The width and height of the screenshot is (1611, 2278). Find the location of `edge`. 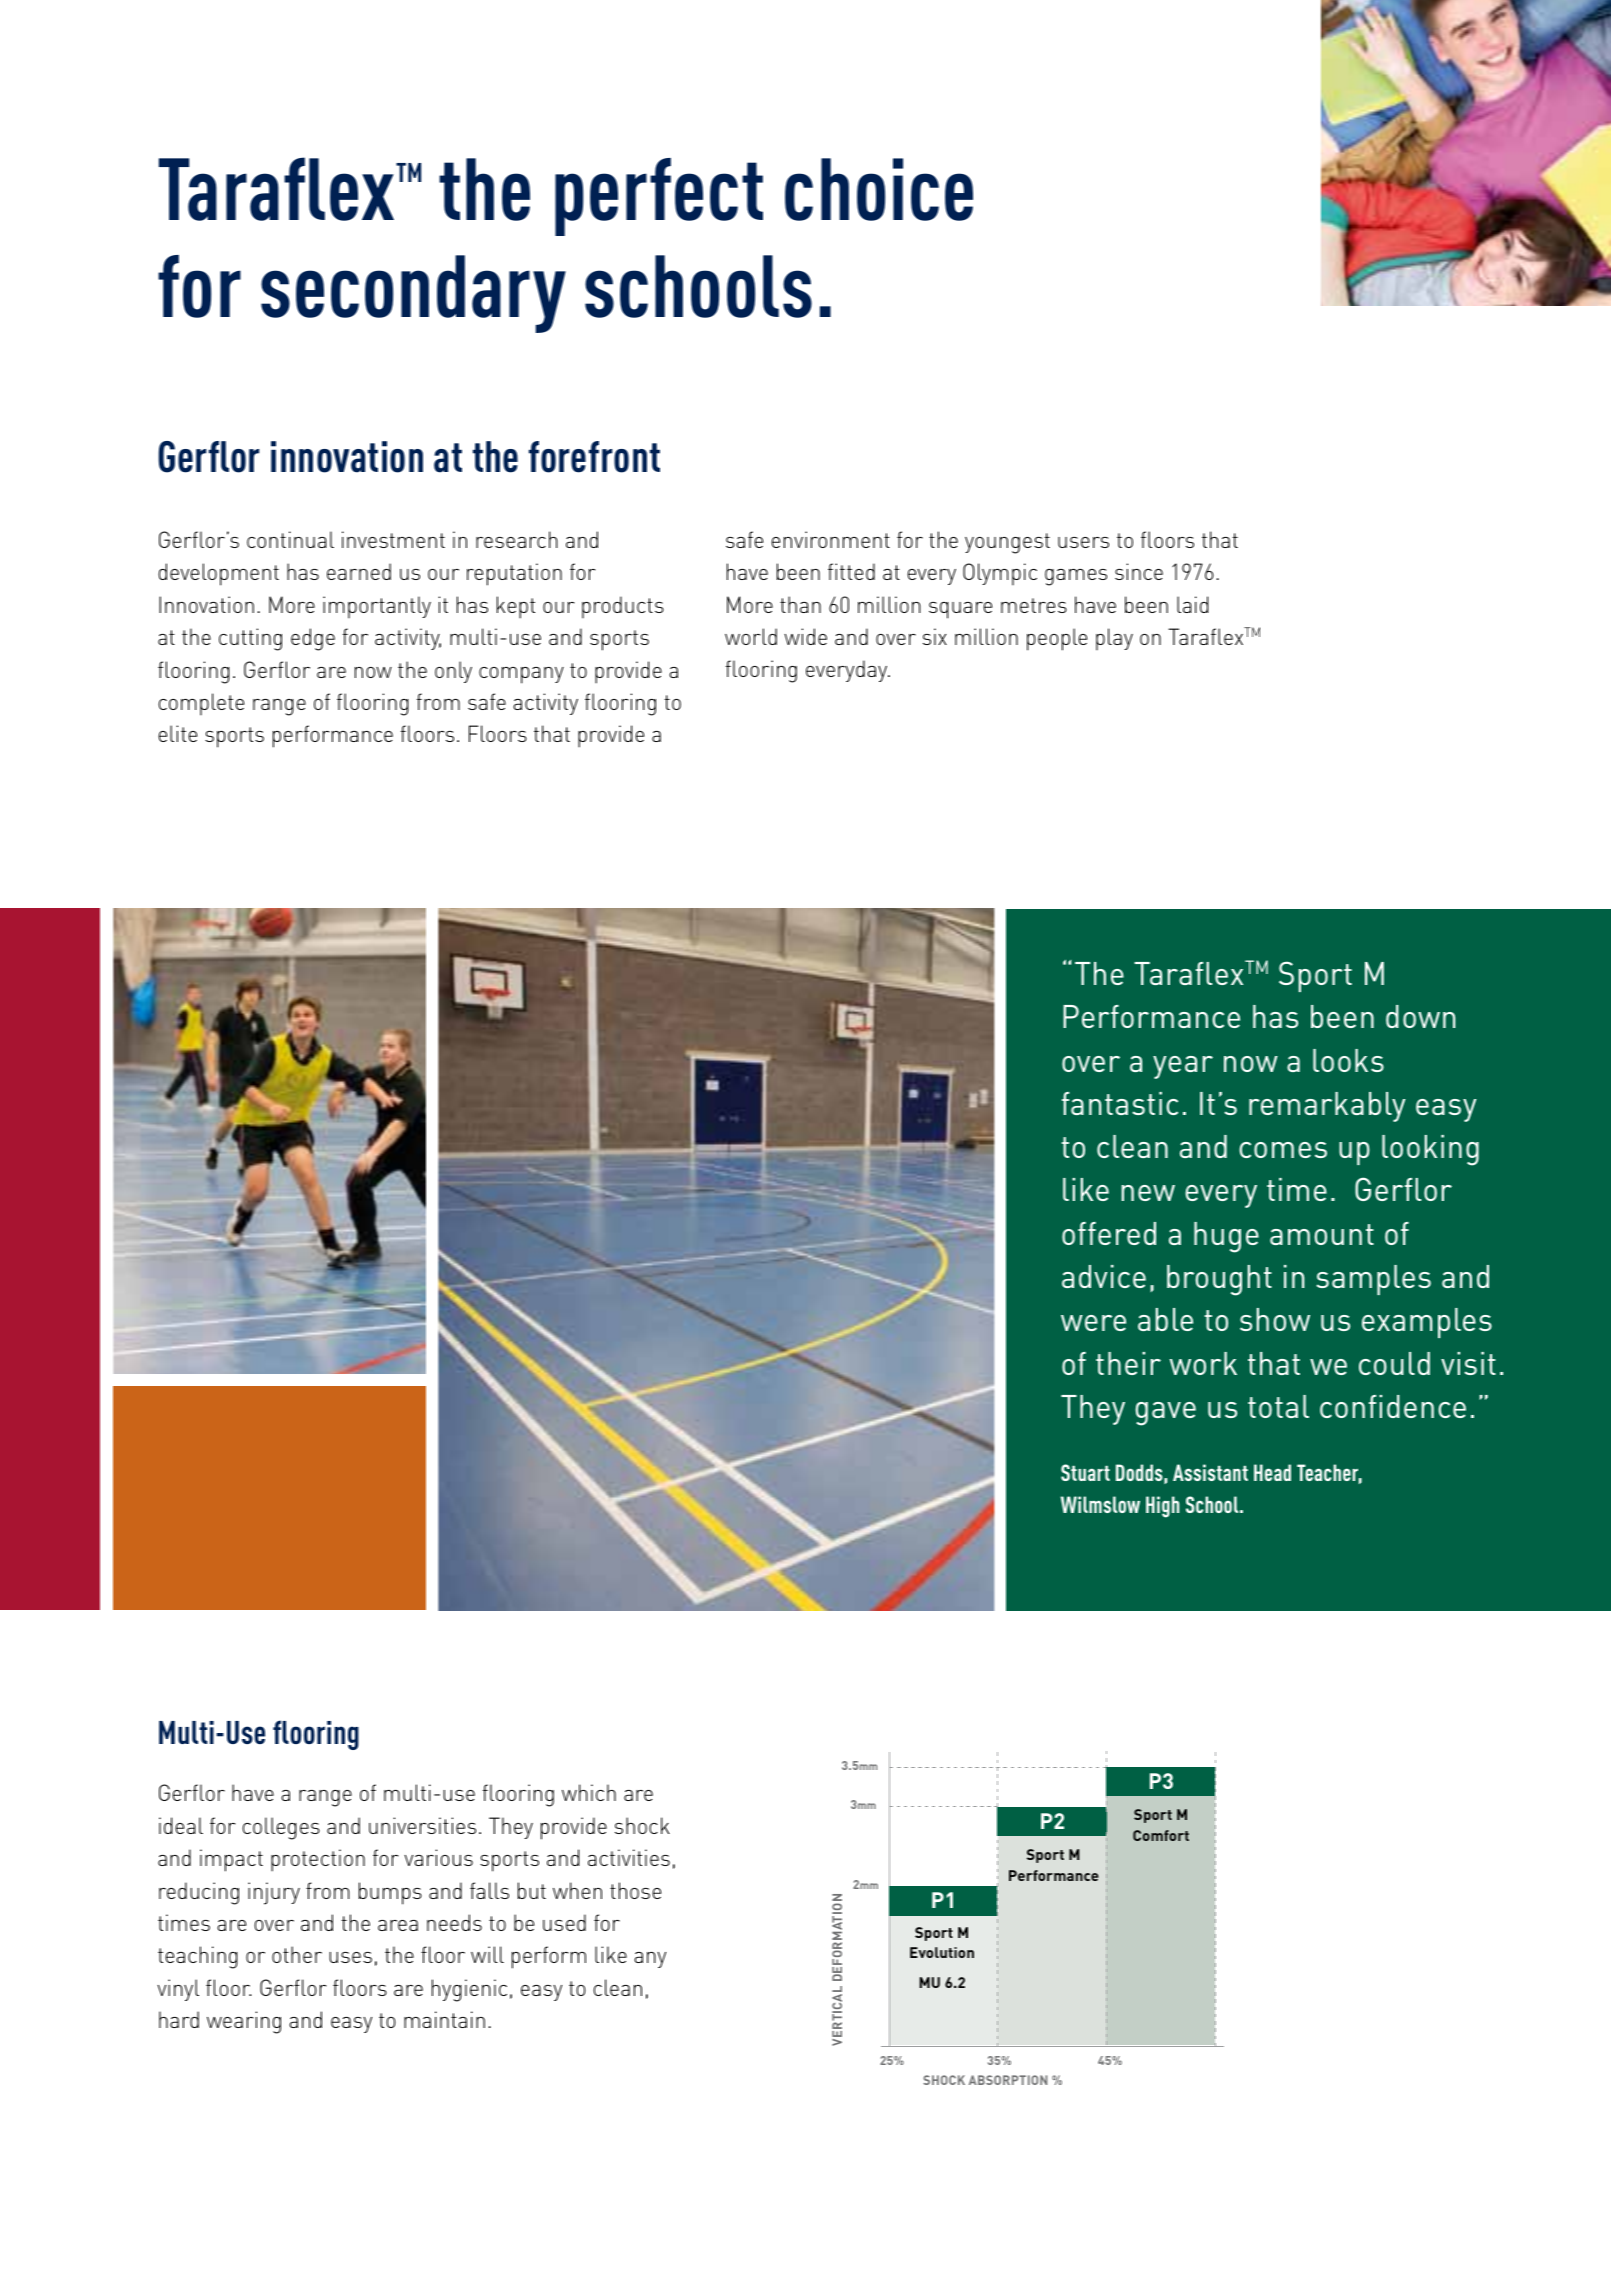

edge is located at coordinates (313, 639).
